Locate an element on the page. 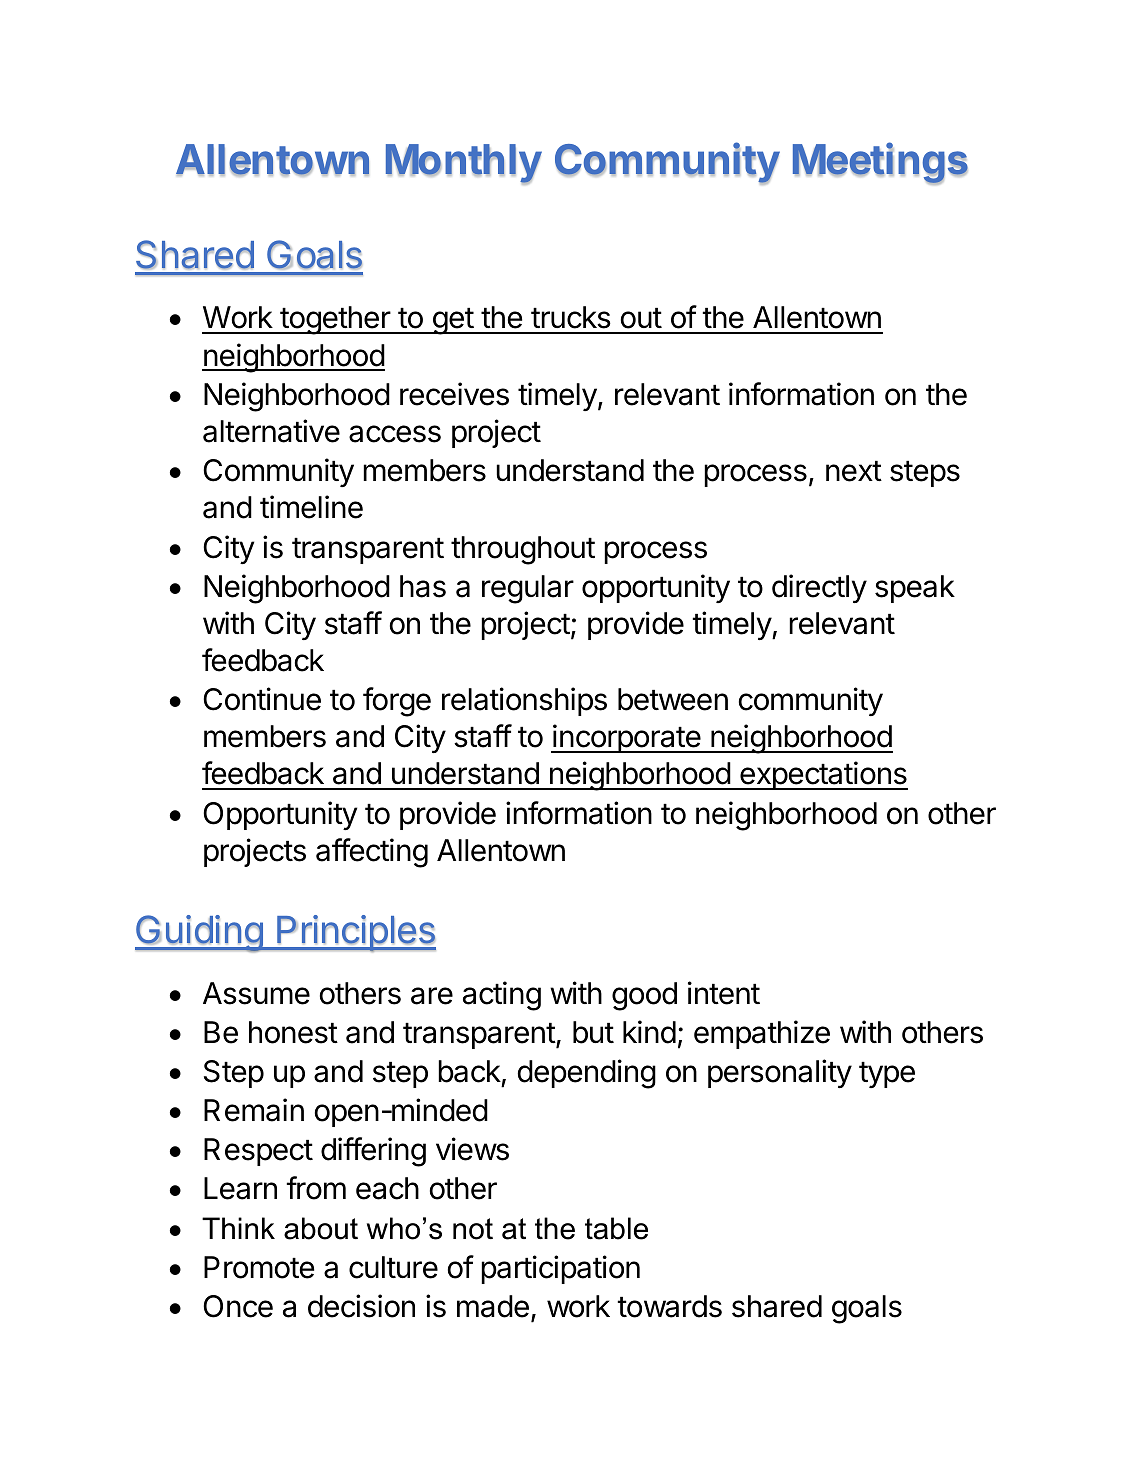 This document has height=1482, width=1145. participation is located at coordinates (560, 1269).
